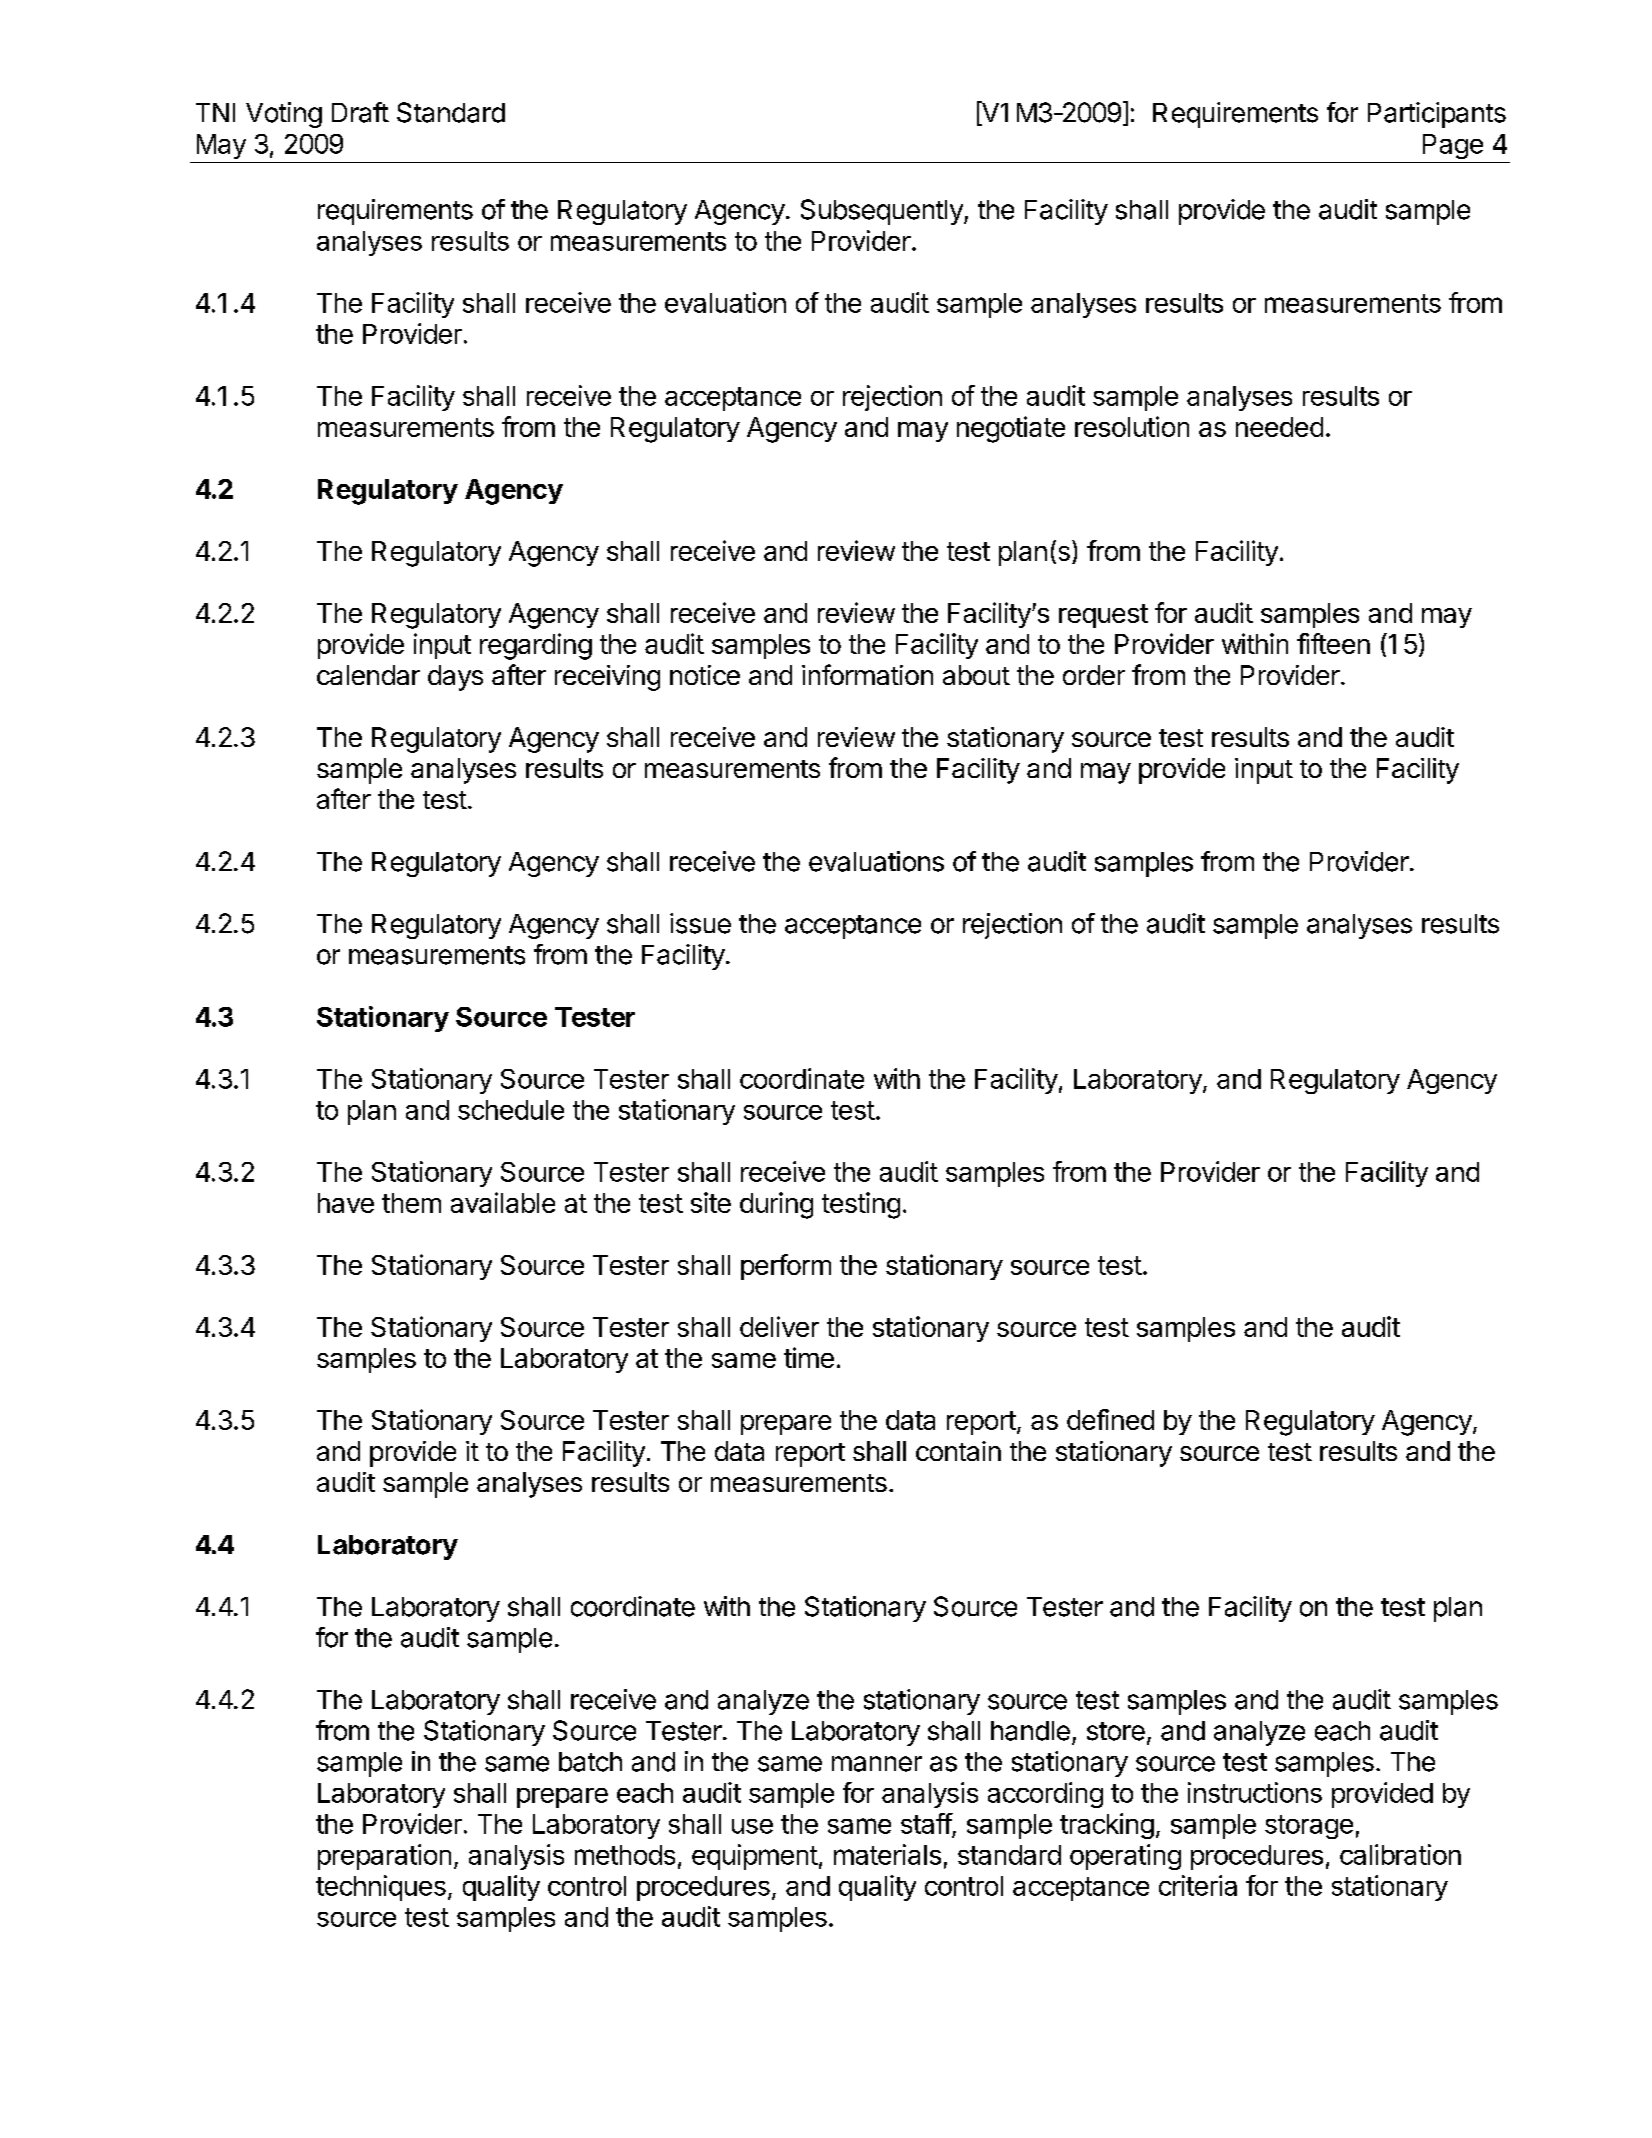 The width and height of the screenshot is (1652, 2138). What do you see at coordinates (455, 678) in the screenshot?
I see `days` at bounding box center [455, 678].
